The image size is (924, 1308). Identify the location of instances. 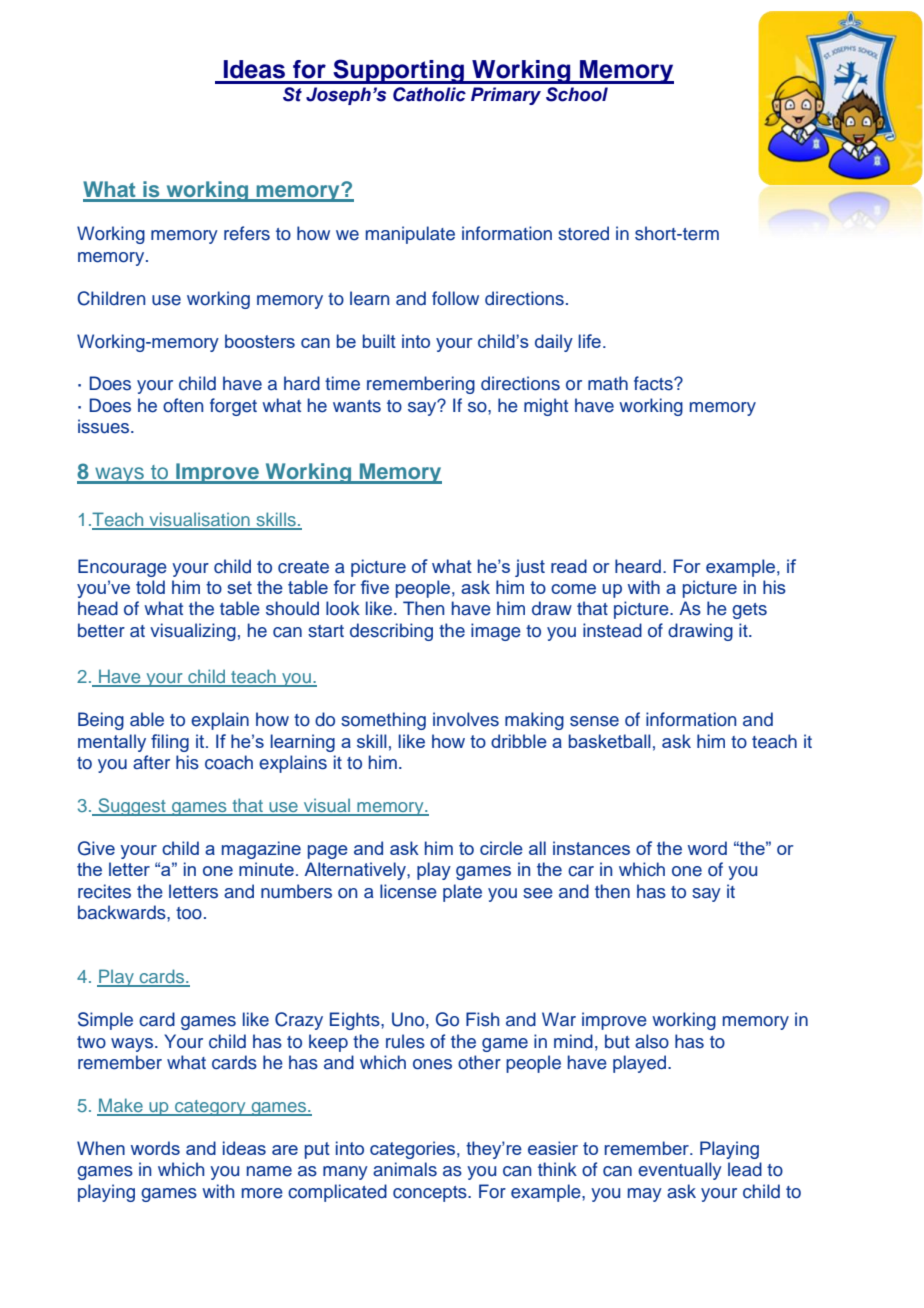
(591, 848).
